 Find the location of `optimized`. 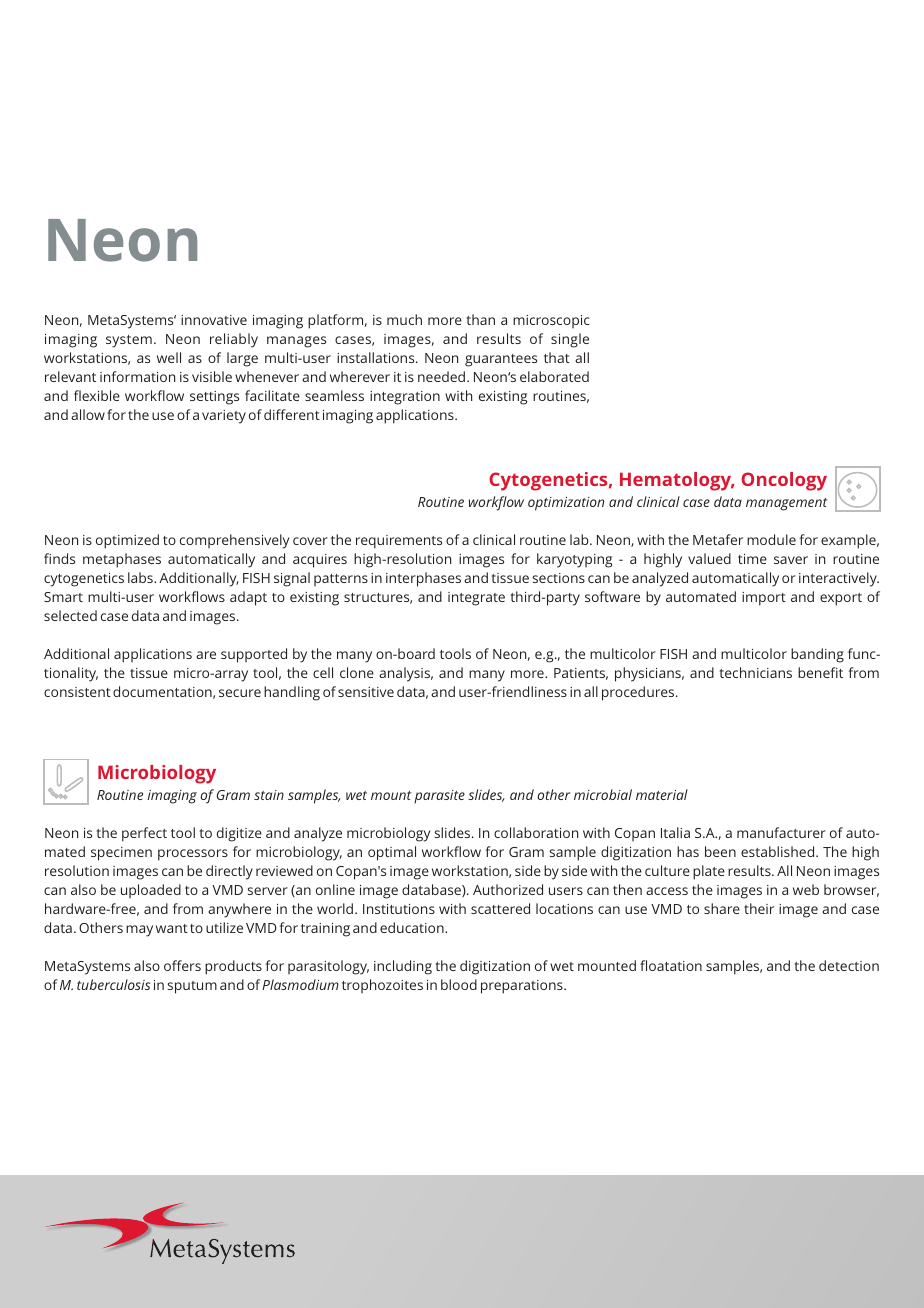

optimized is located at coordinates (127, 541).
